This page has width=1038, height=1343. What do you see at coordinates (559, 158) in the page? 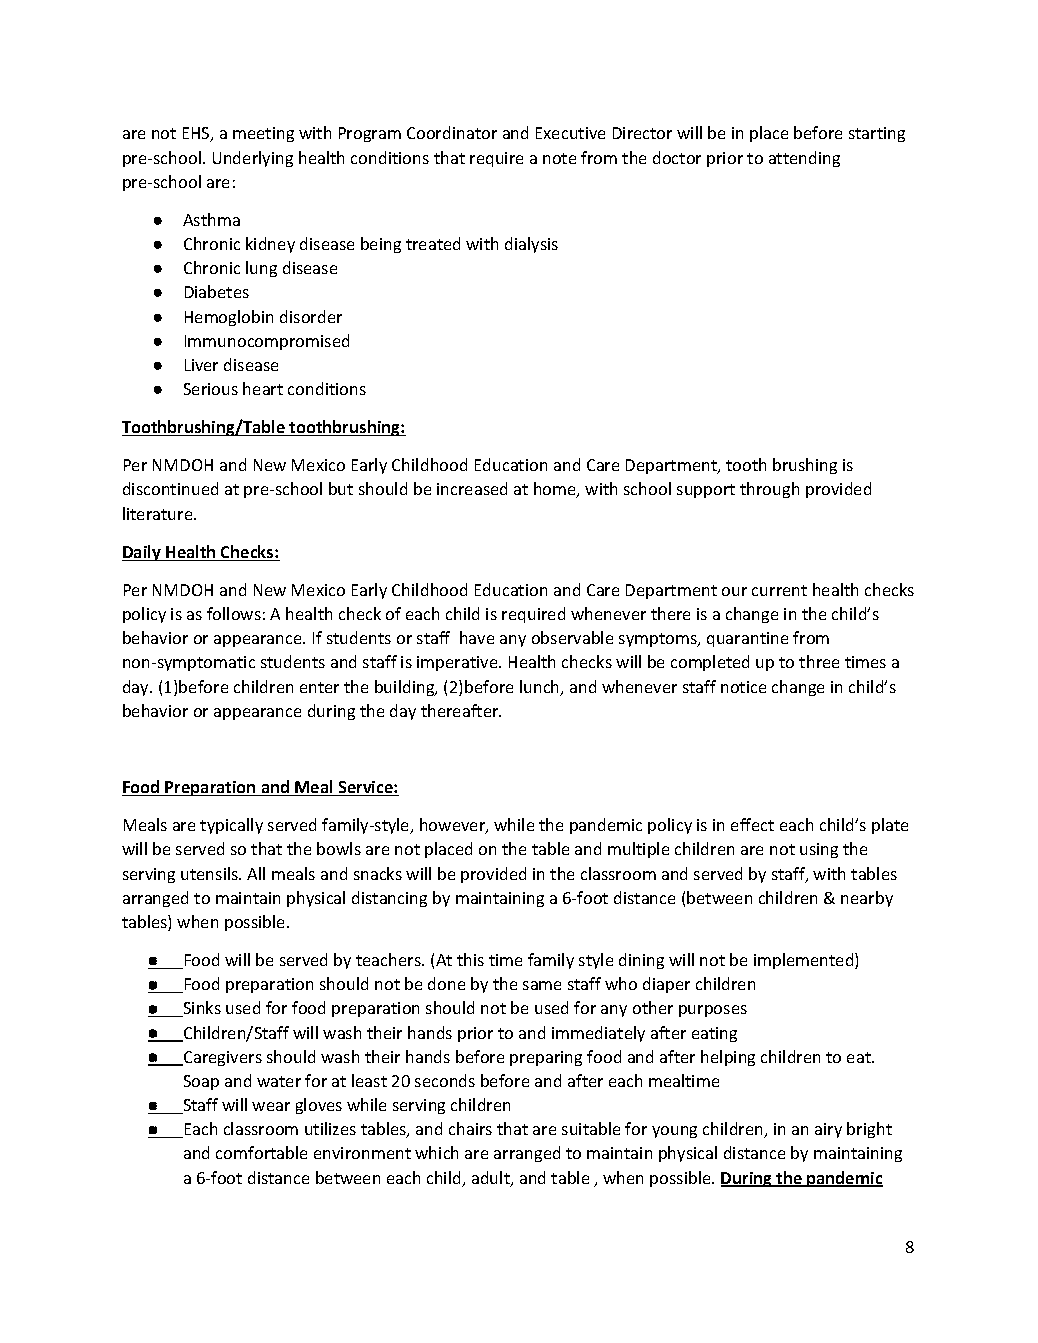
I see `note` at bounding box center [559, 158].
